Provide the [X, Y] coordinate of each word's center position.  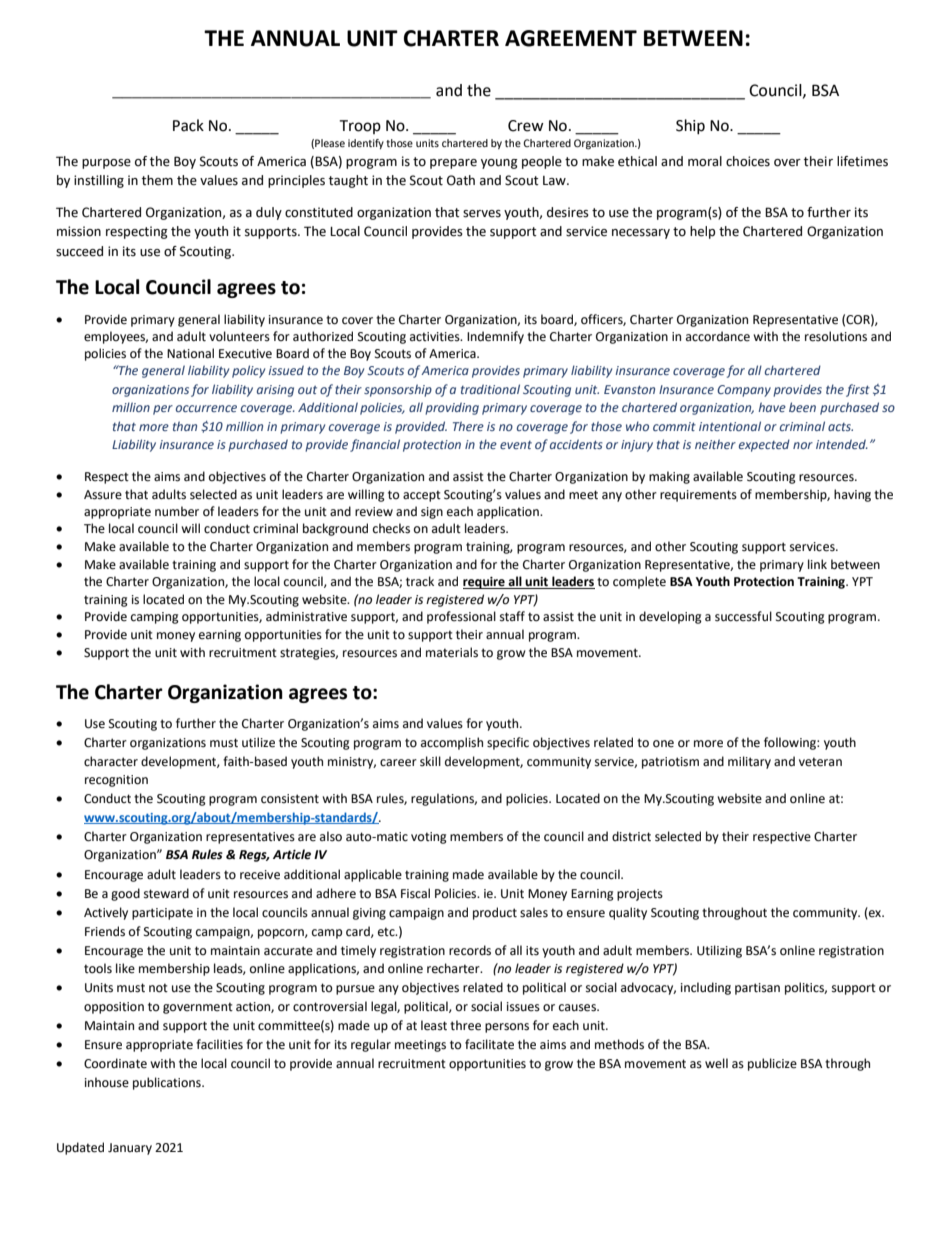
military [749, 762]
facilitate [489, 1044]
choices [748, 161]
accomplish [452, 743]
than [185, 426]
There [468, 426]
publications [168, 1083]
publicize [772, 1064]
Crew [526, 126]
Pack [188, 125]
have [772, 407]
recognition [116, 781]
